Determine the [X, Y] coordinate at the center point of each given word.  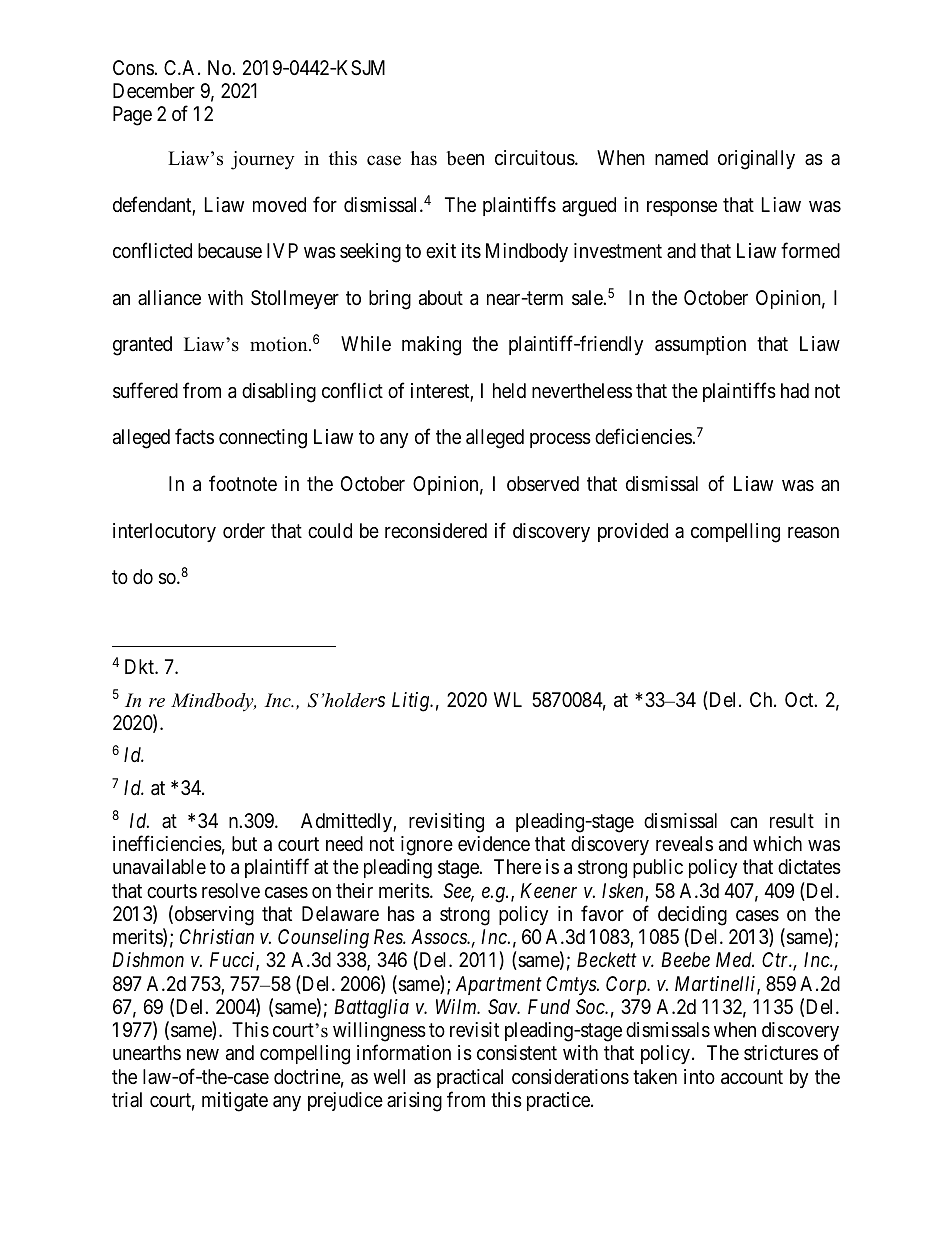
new [203, 1054]
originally [756, 160]
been [465, 158]
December [154, 90]
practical [470, 1078]
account [752, 1077]
